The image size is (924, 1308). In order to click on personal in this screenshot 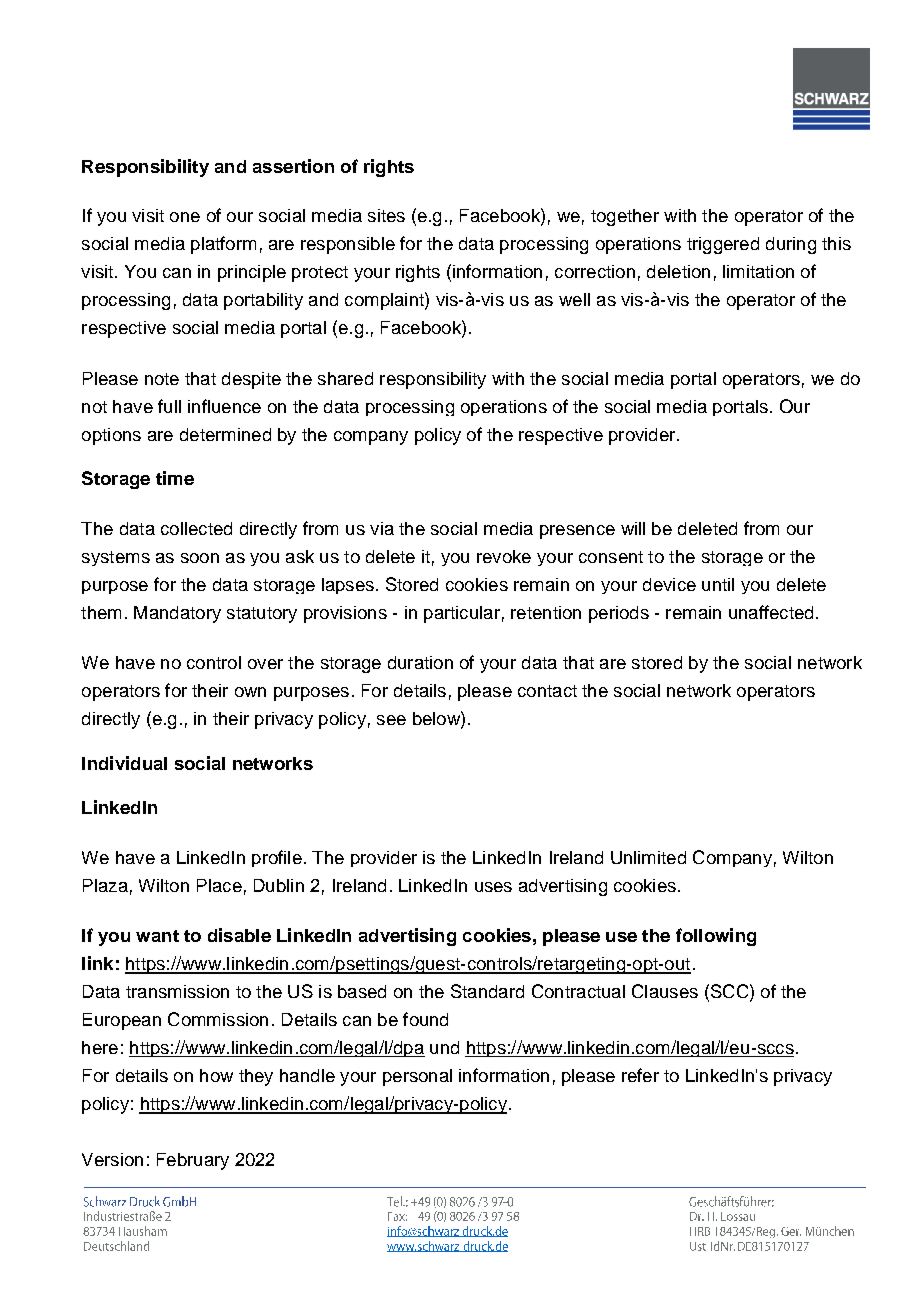, I will do `click(417, 1077)`.
